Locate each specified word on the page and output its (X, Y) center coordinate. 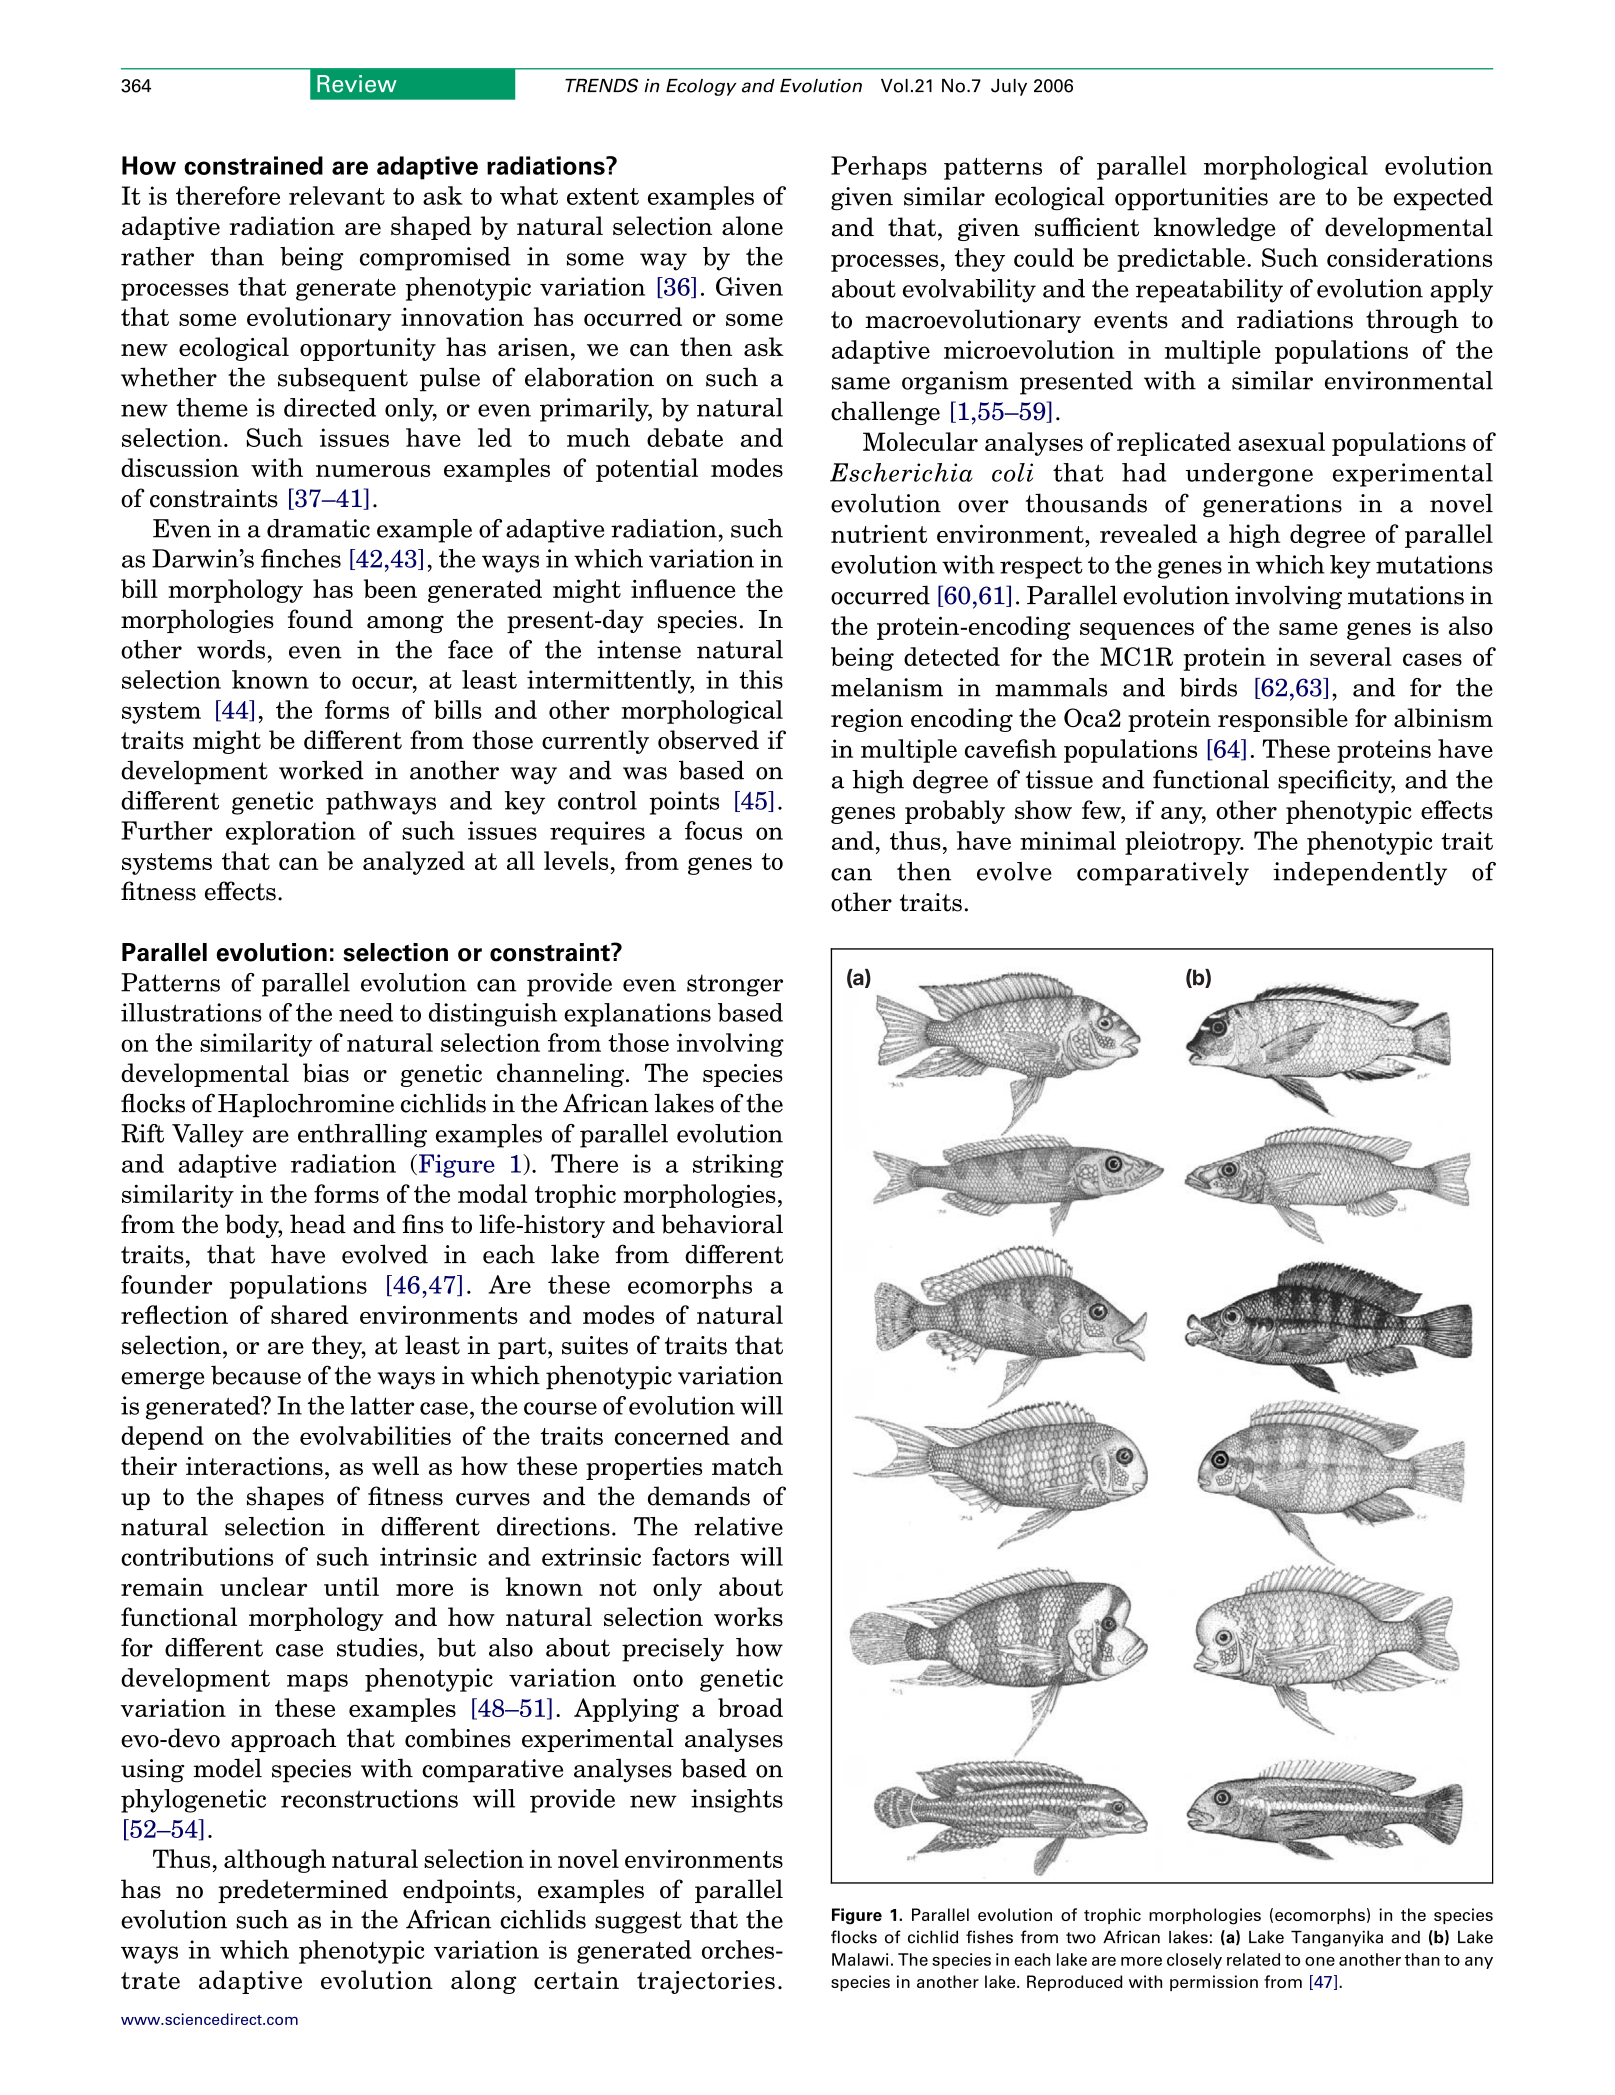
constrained (253, 165)
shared (310, 1314)
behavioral (722, 1224)
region (867, 720)
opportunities (1191, 199)
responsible (1283, 720)
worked (321, 770)
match (747, 1465)
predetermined (303, 1891)
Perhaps (879, 168)
